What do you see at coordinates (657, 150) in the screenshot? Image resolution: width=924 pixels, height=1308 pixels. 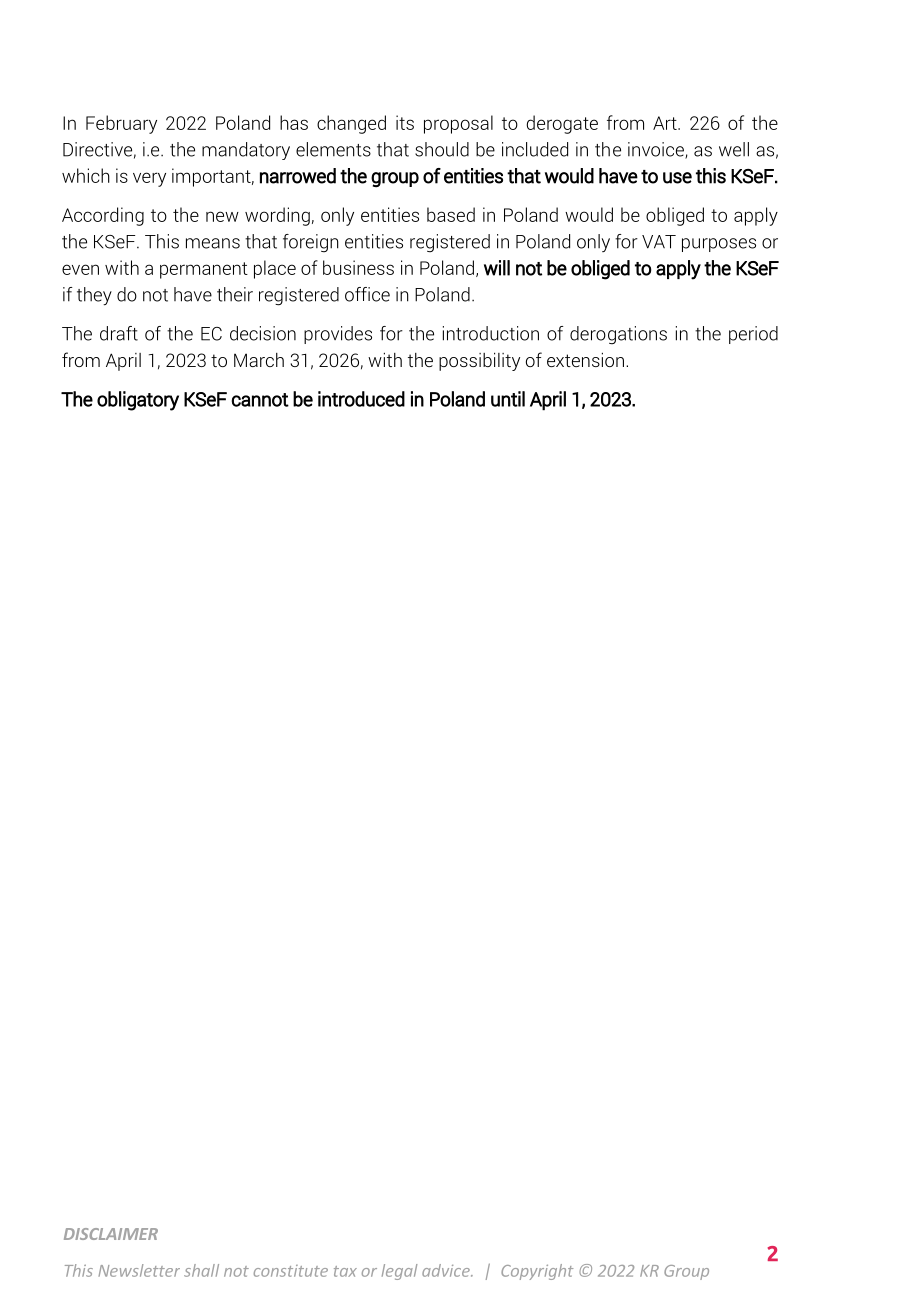 I see `invoice` at bounding box center [657, 150].
